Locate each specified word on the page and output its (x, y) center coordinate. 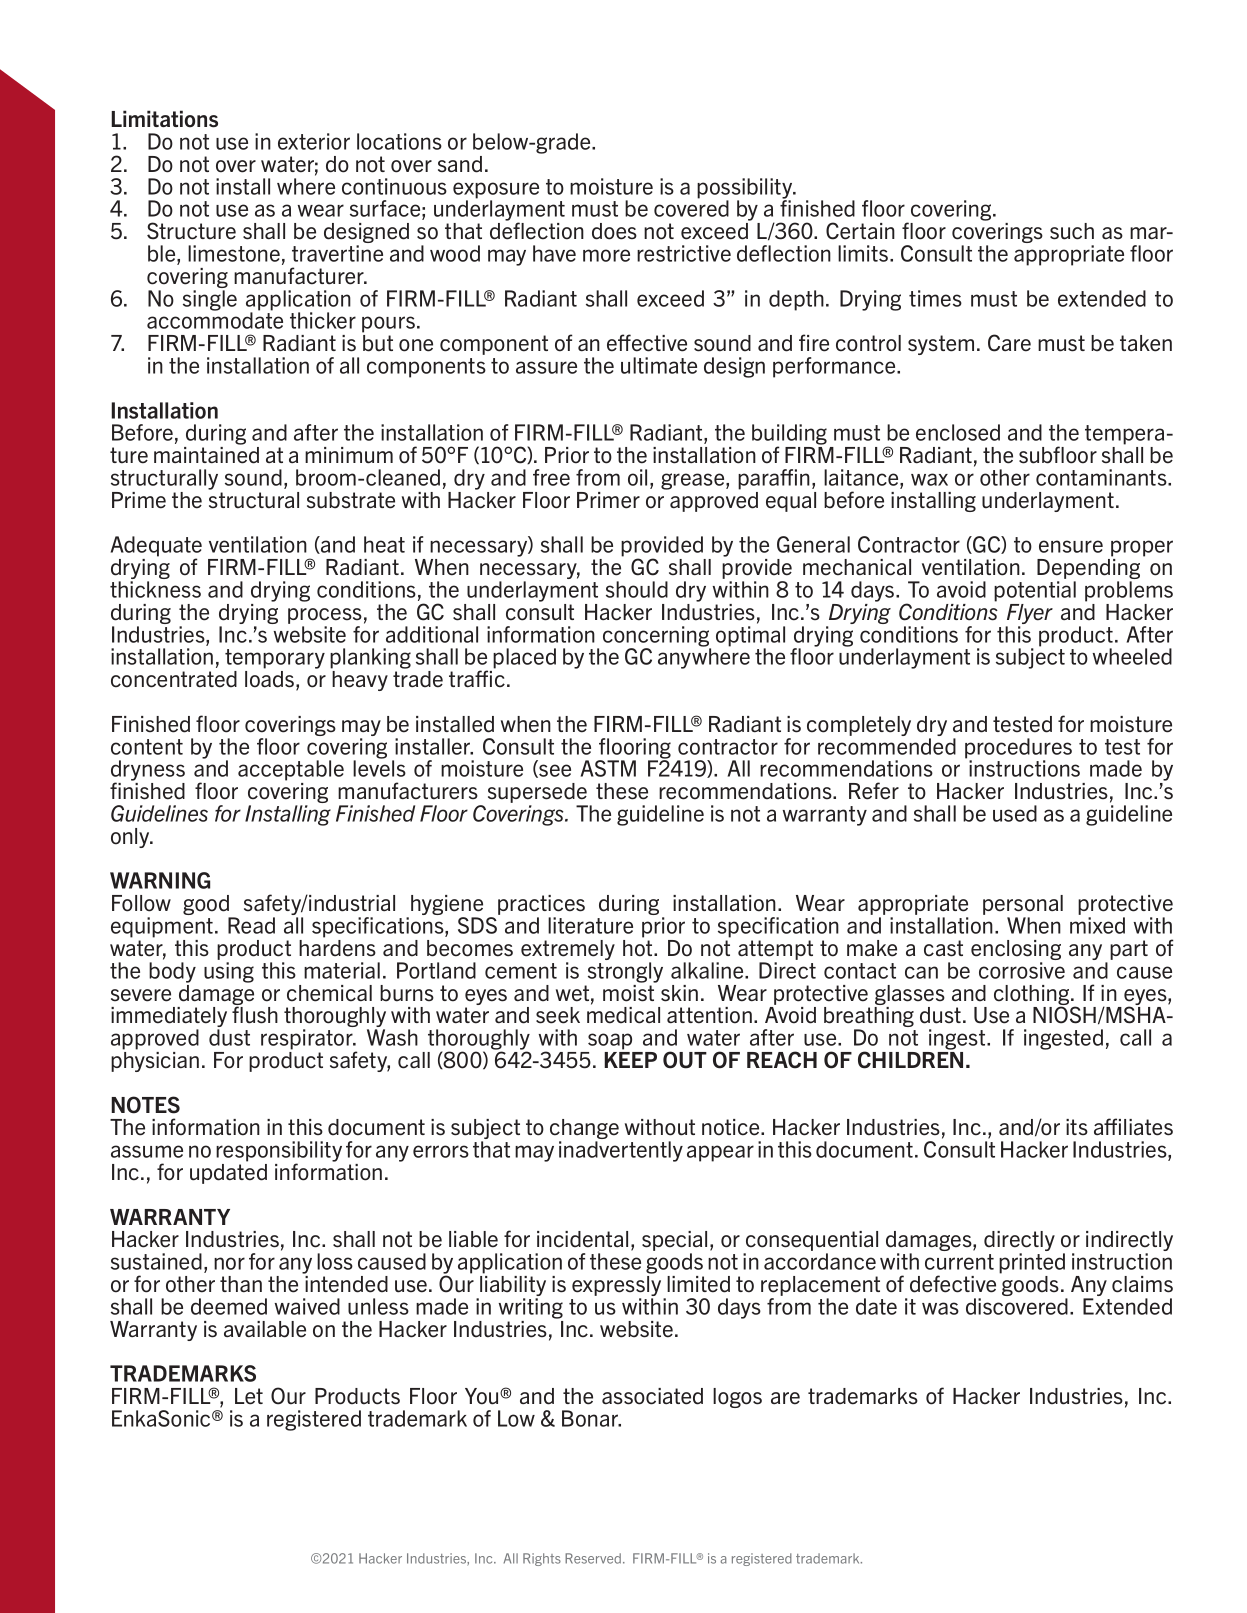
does (614, 231)
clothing (1033, 996)
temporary (275, 660)
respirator (308, 1039)
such (1072, 231)
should (637, 589)
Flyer (1029, 615)
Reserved (593, 1558)
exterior (314, 141)
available (265, 1329)
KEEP (630, 1060)
